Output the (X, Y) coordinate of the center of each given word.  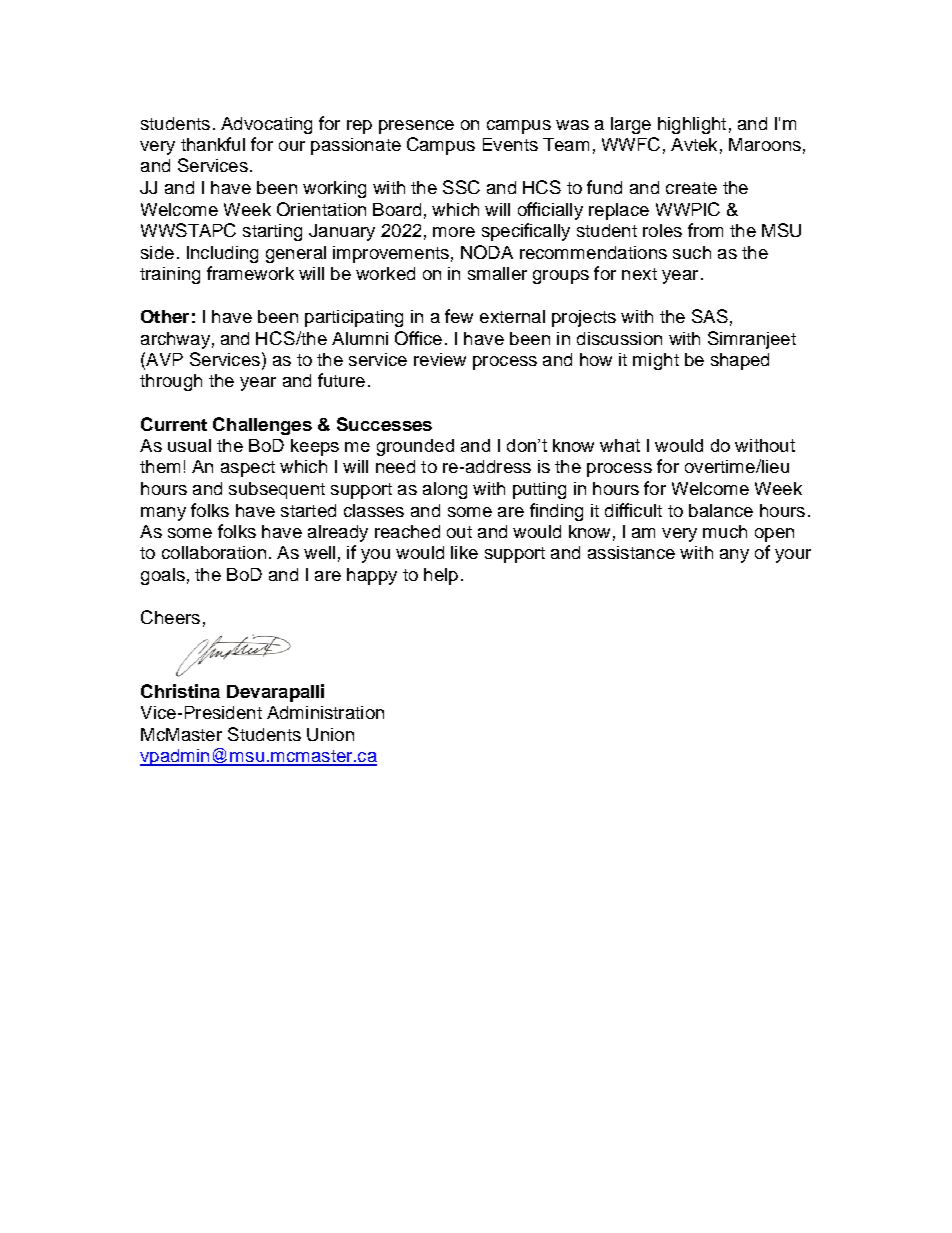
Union (330, 734)
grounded (415, 447)
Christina (180, 691)
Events (510, 144)
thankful (213, 144)
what (620, 445)
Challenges (262, 426)
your (793, 556)
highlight (692, 125)
